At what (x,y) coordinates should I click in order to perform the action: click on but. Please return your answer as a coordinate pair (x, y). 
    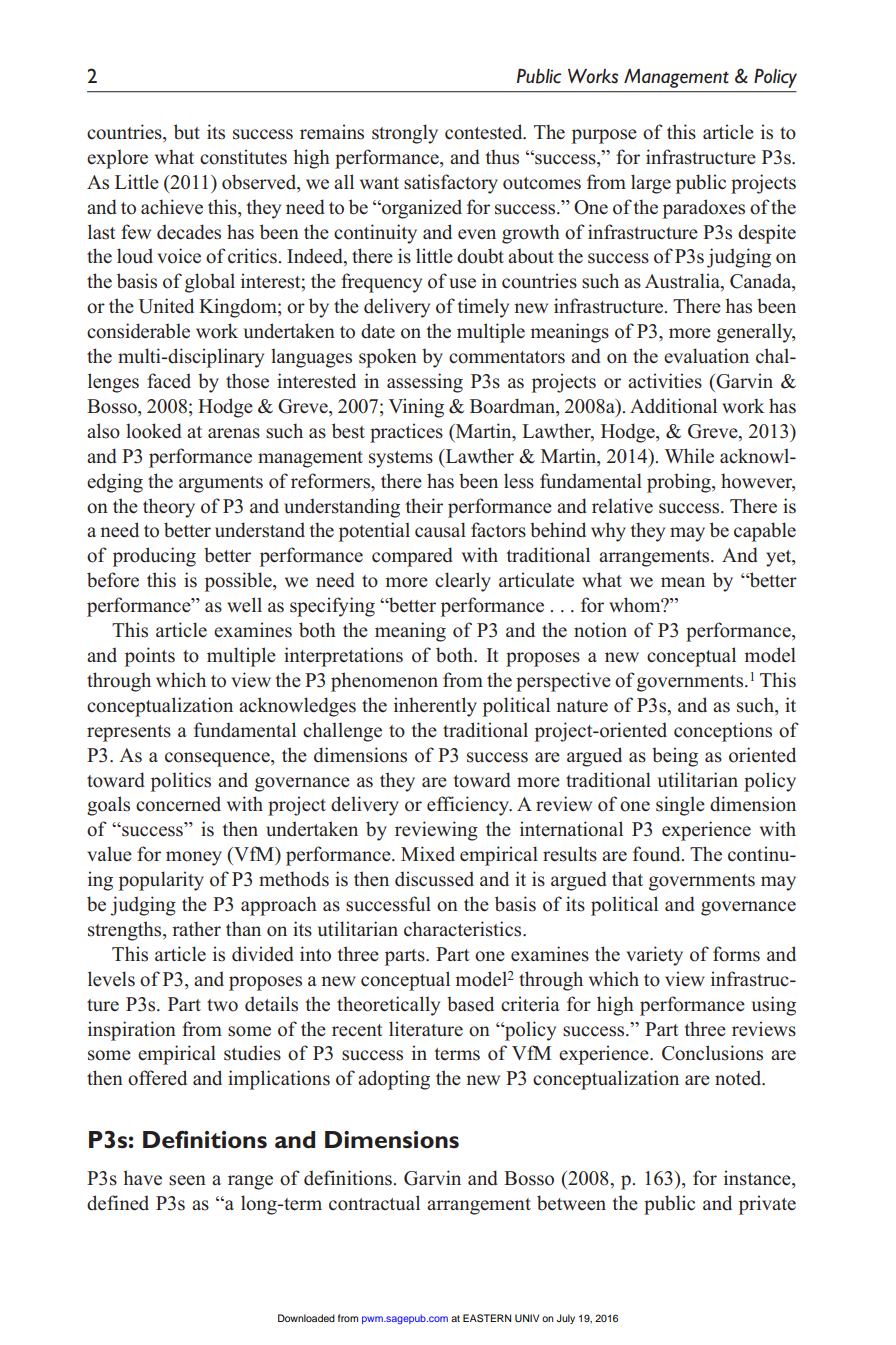
    Looking at the image, I should click on (187, 132).
